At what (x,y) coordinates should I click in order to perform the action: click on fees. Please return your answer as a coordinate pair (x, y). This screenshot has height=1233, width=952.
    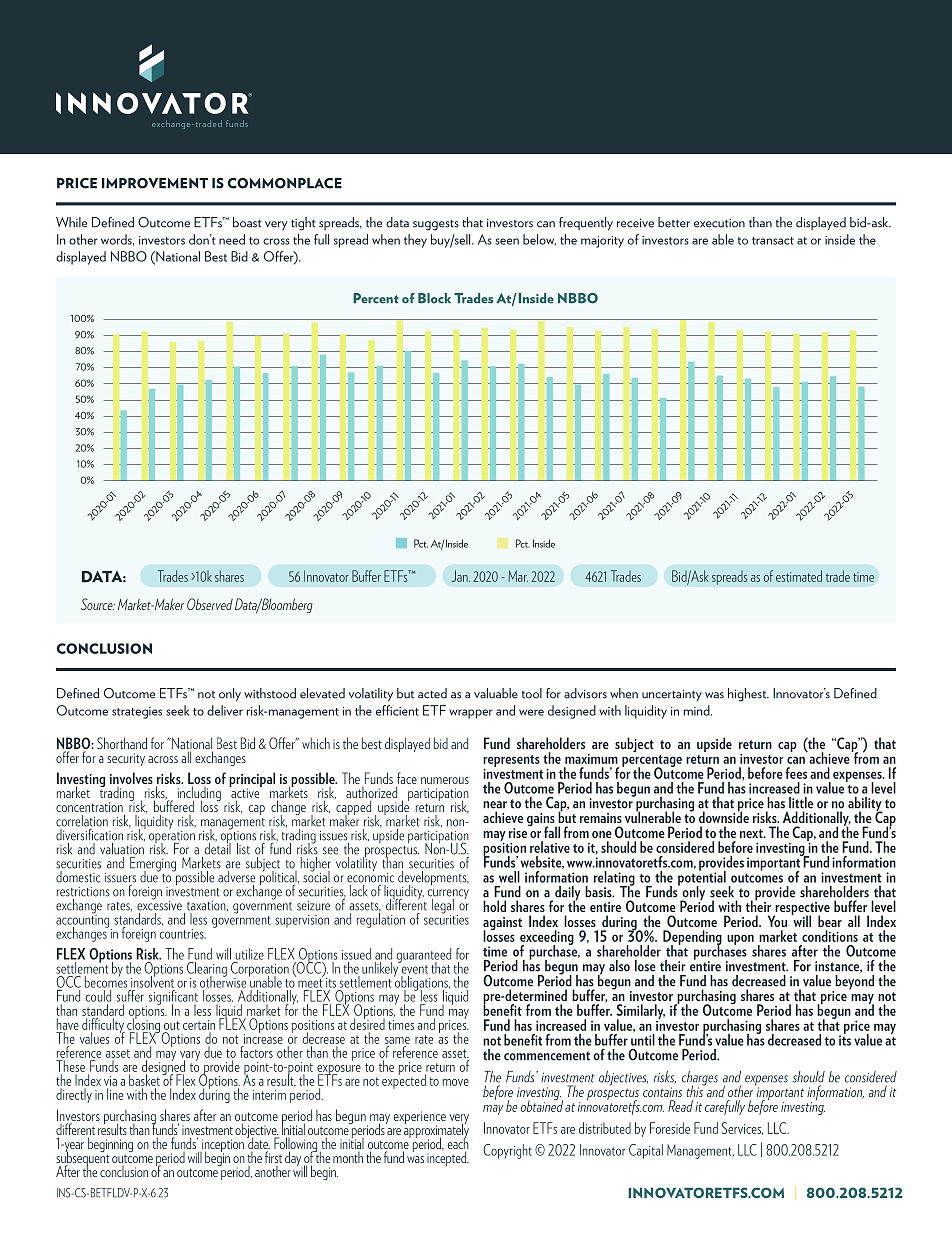
    Looking at the image, I should click on (796, 773).
